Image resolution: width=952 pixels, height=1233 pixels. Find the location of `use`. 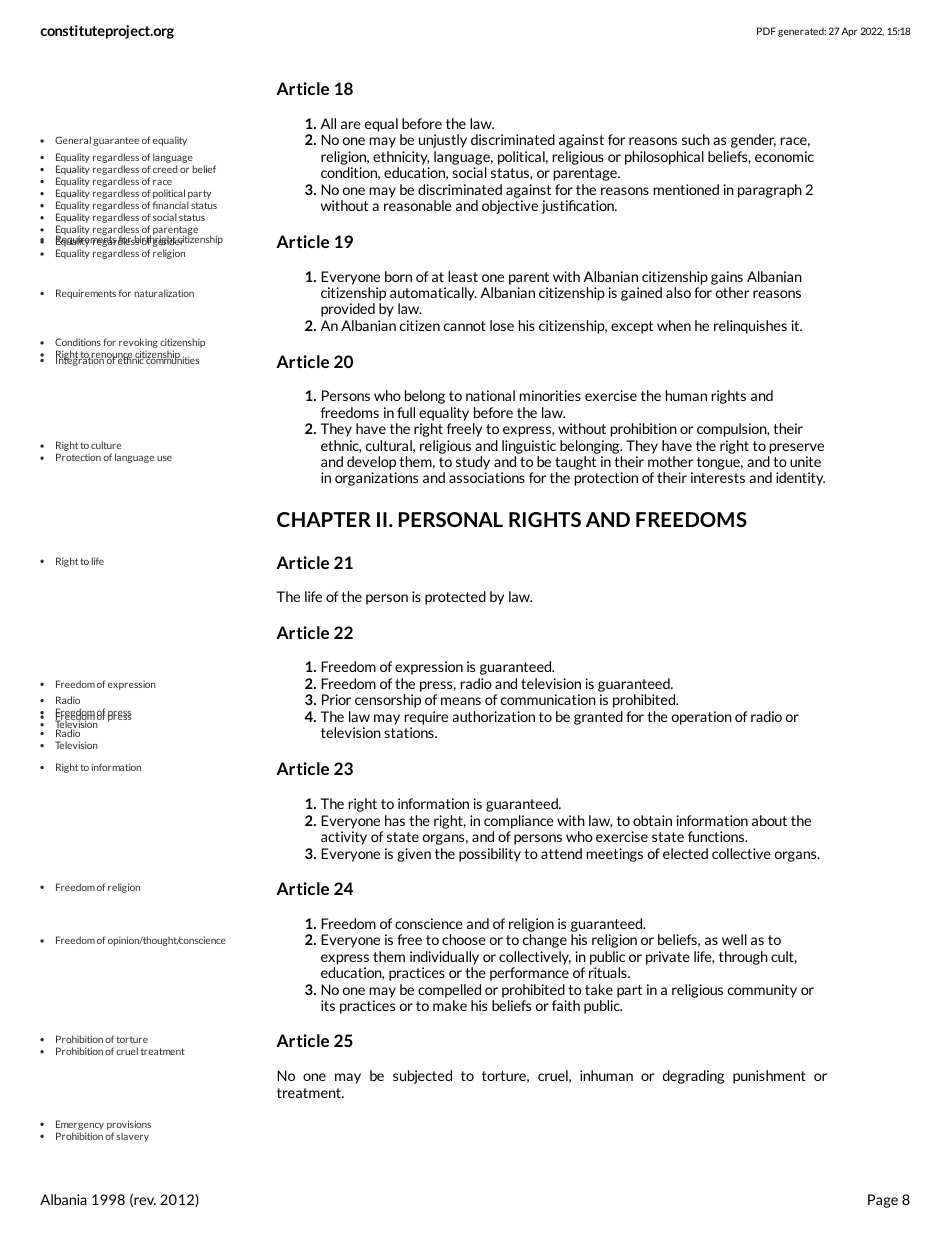

use is located at coordinates (164, 458).
